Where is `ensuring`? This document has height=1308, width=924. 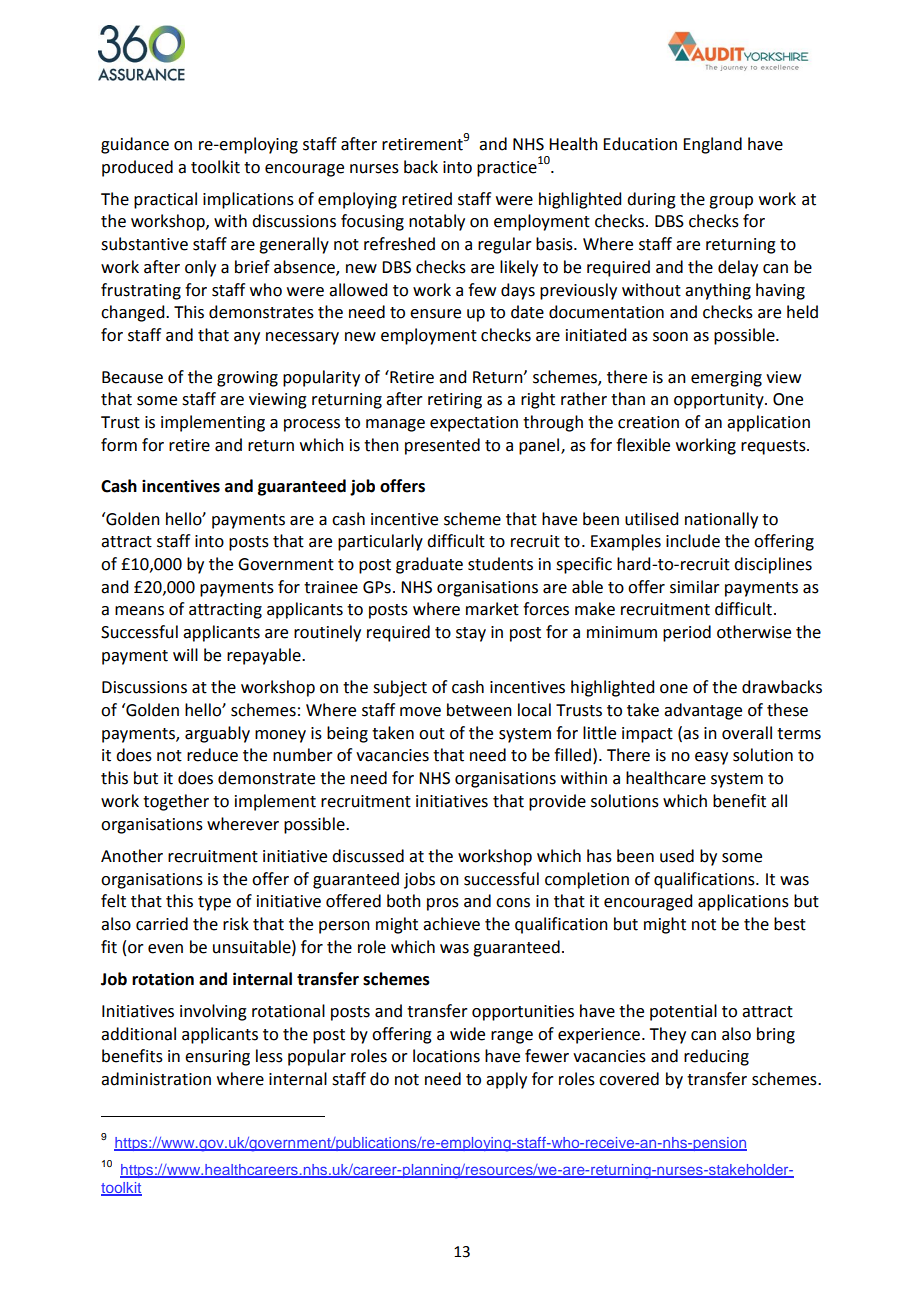 ensuring is located at coordinates (217, 1058).
